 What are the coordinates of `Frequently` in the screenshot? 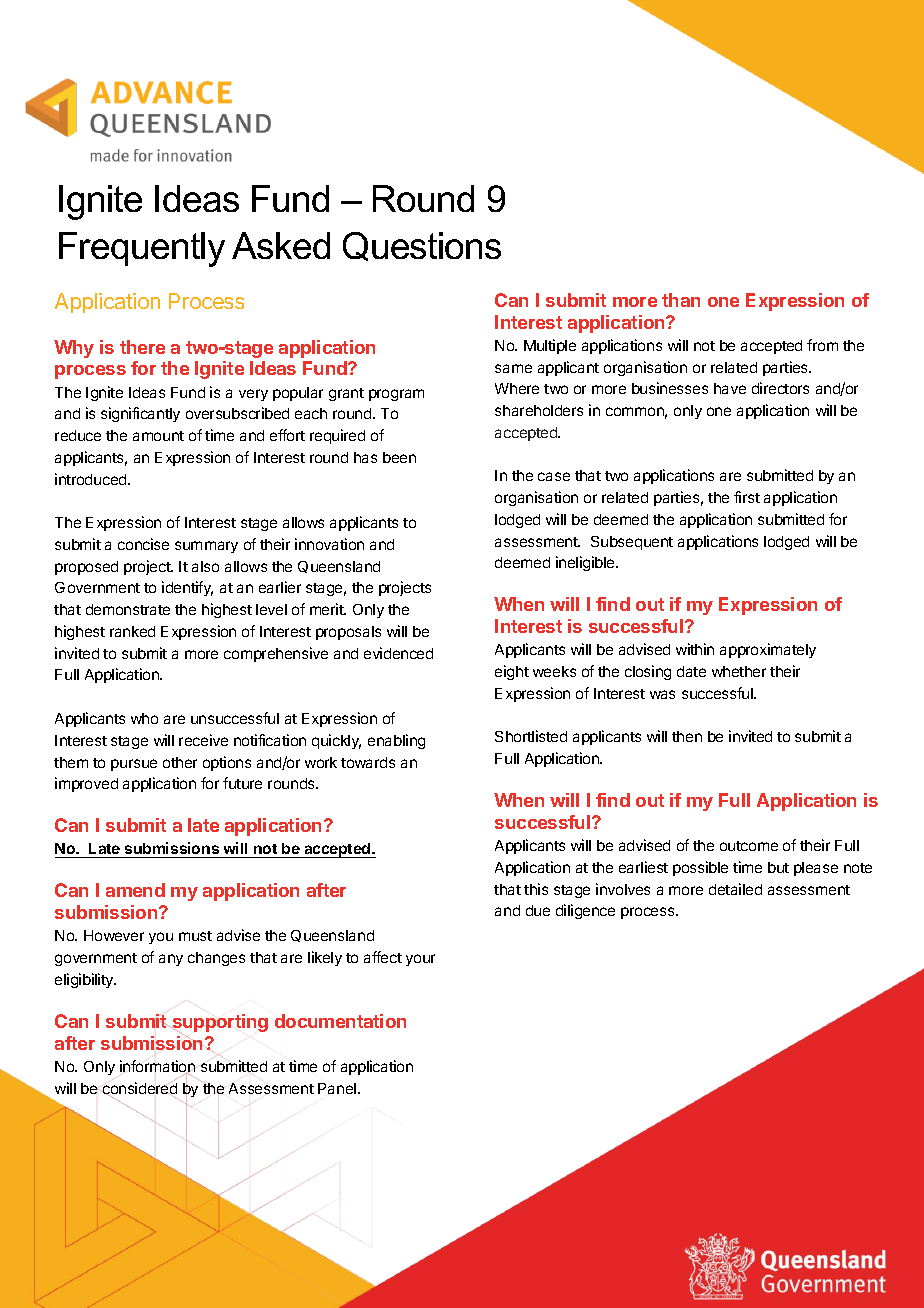 It's located at (142, 249).
